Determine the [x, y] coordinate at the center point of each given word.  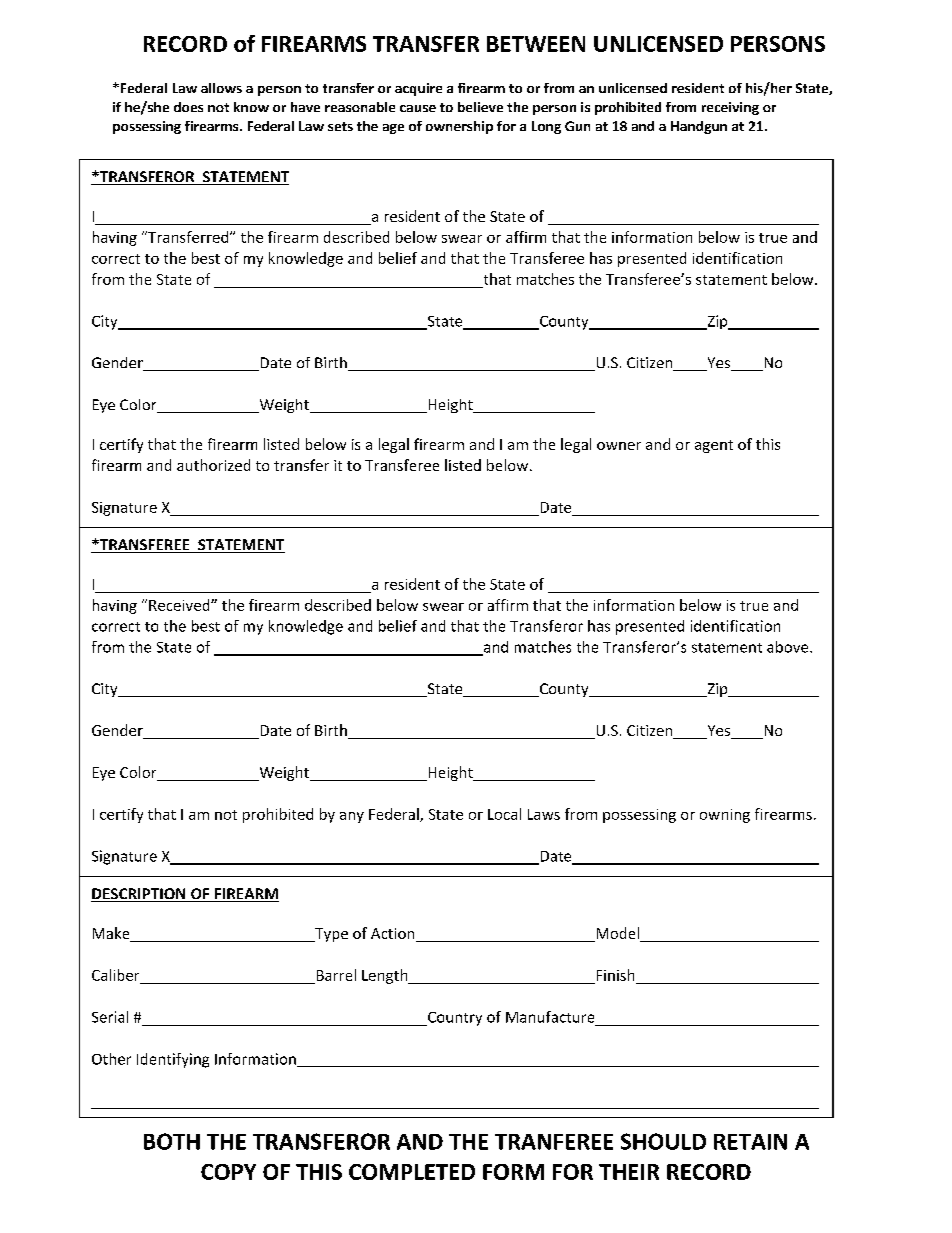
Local [504, 814]
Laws [544, 814]
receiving [730, 108]
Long [546, 127]
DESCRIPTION [139, 895]
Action [394, 935]
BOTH [172, 1141]
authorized [213, 465]
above [789, 647]
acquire [418, 89]
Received [180, 605]
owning [725, 816]
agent [714, 446]
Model [617, 934]
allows [221, 88]
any [352, 817]
